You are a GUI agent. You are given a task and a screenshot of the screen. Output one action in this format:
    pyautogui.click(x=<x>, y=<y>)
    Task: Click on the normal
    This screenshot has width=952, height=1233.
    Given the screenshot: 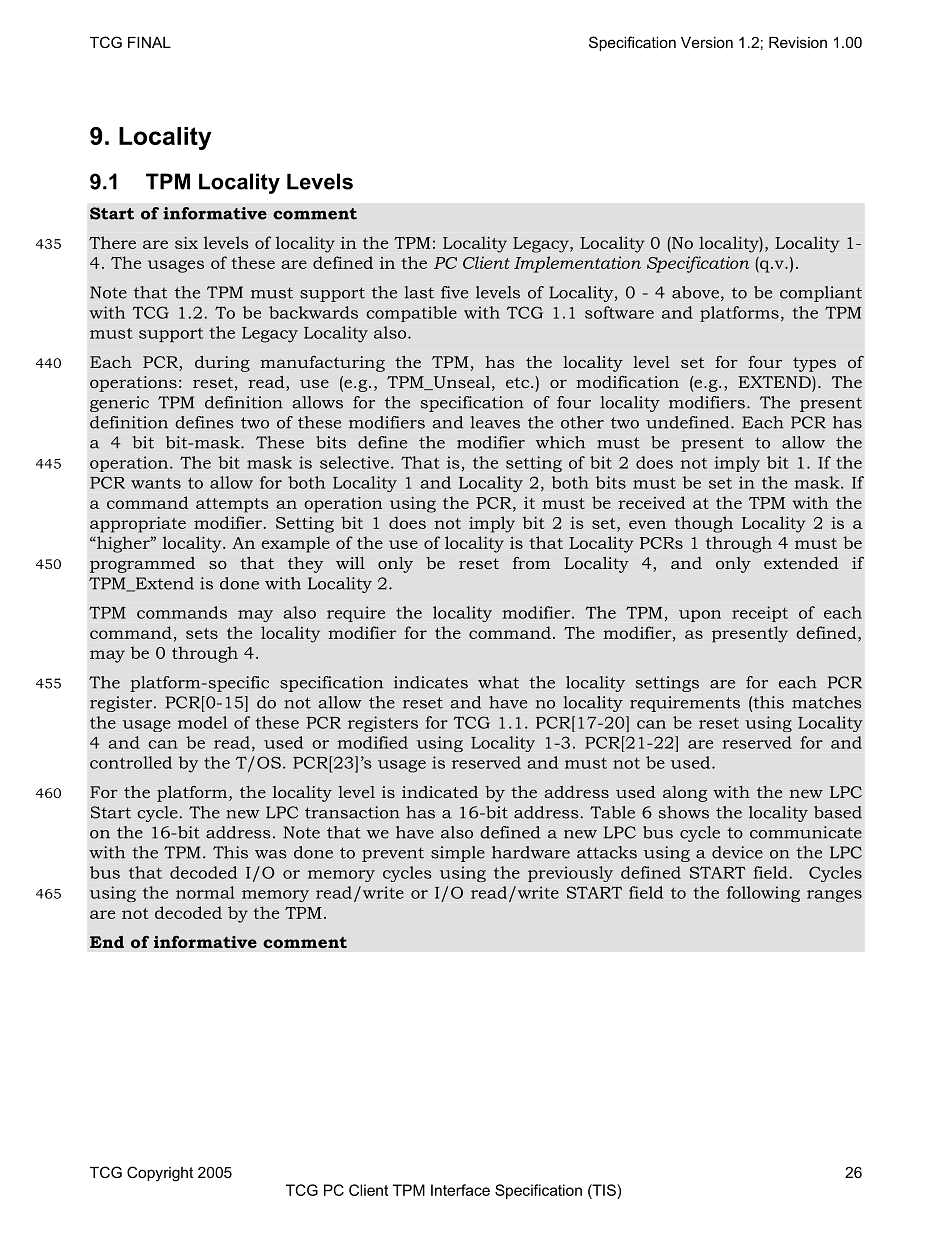 What is the action you would take?
    pyautogui.click(x=205, y=892)
